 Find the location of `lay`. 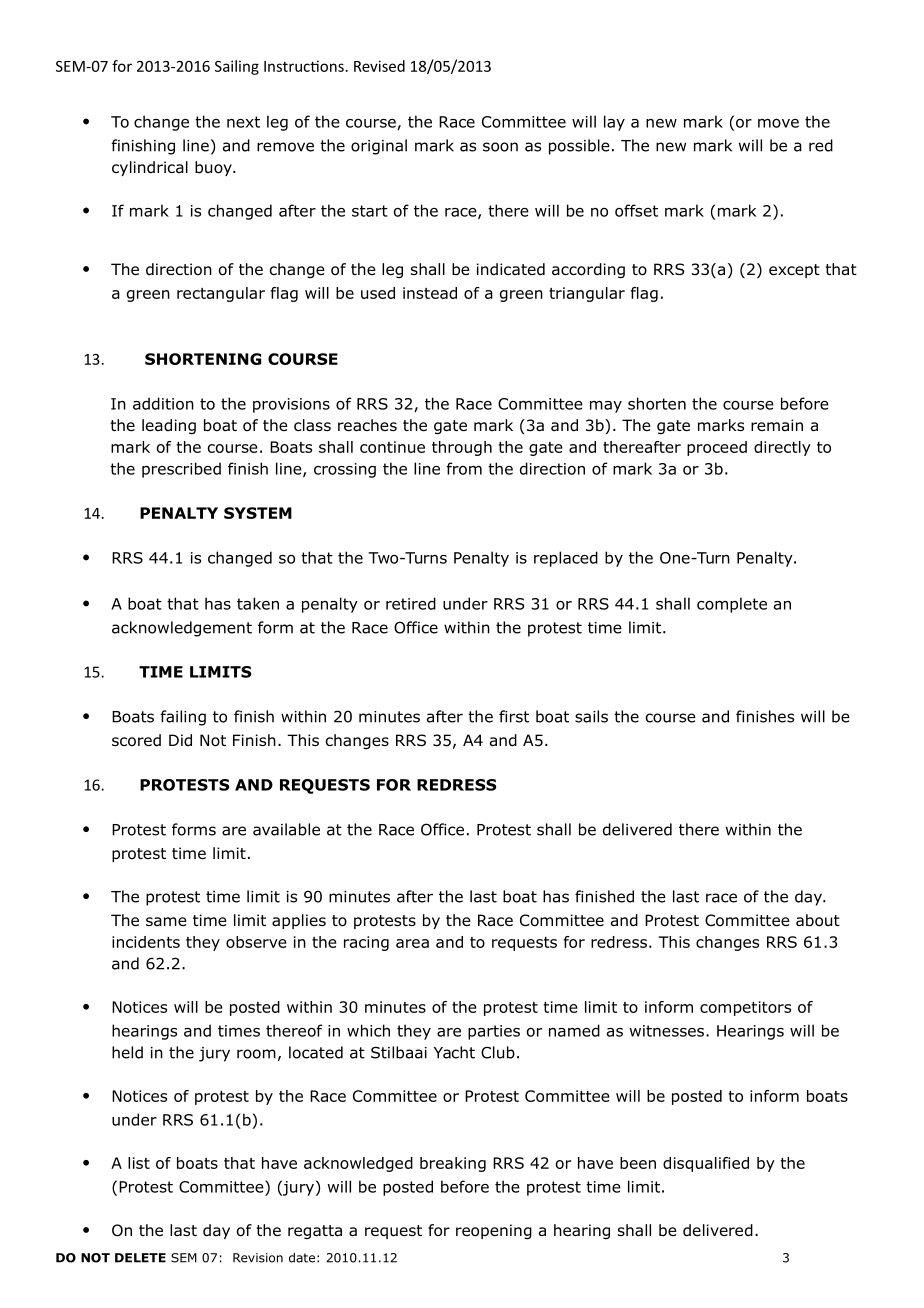

lay is located at coordinates (614, 123).
